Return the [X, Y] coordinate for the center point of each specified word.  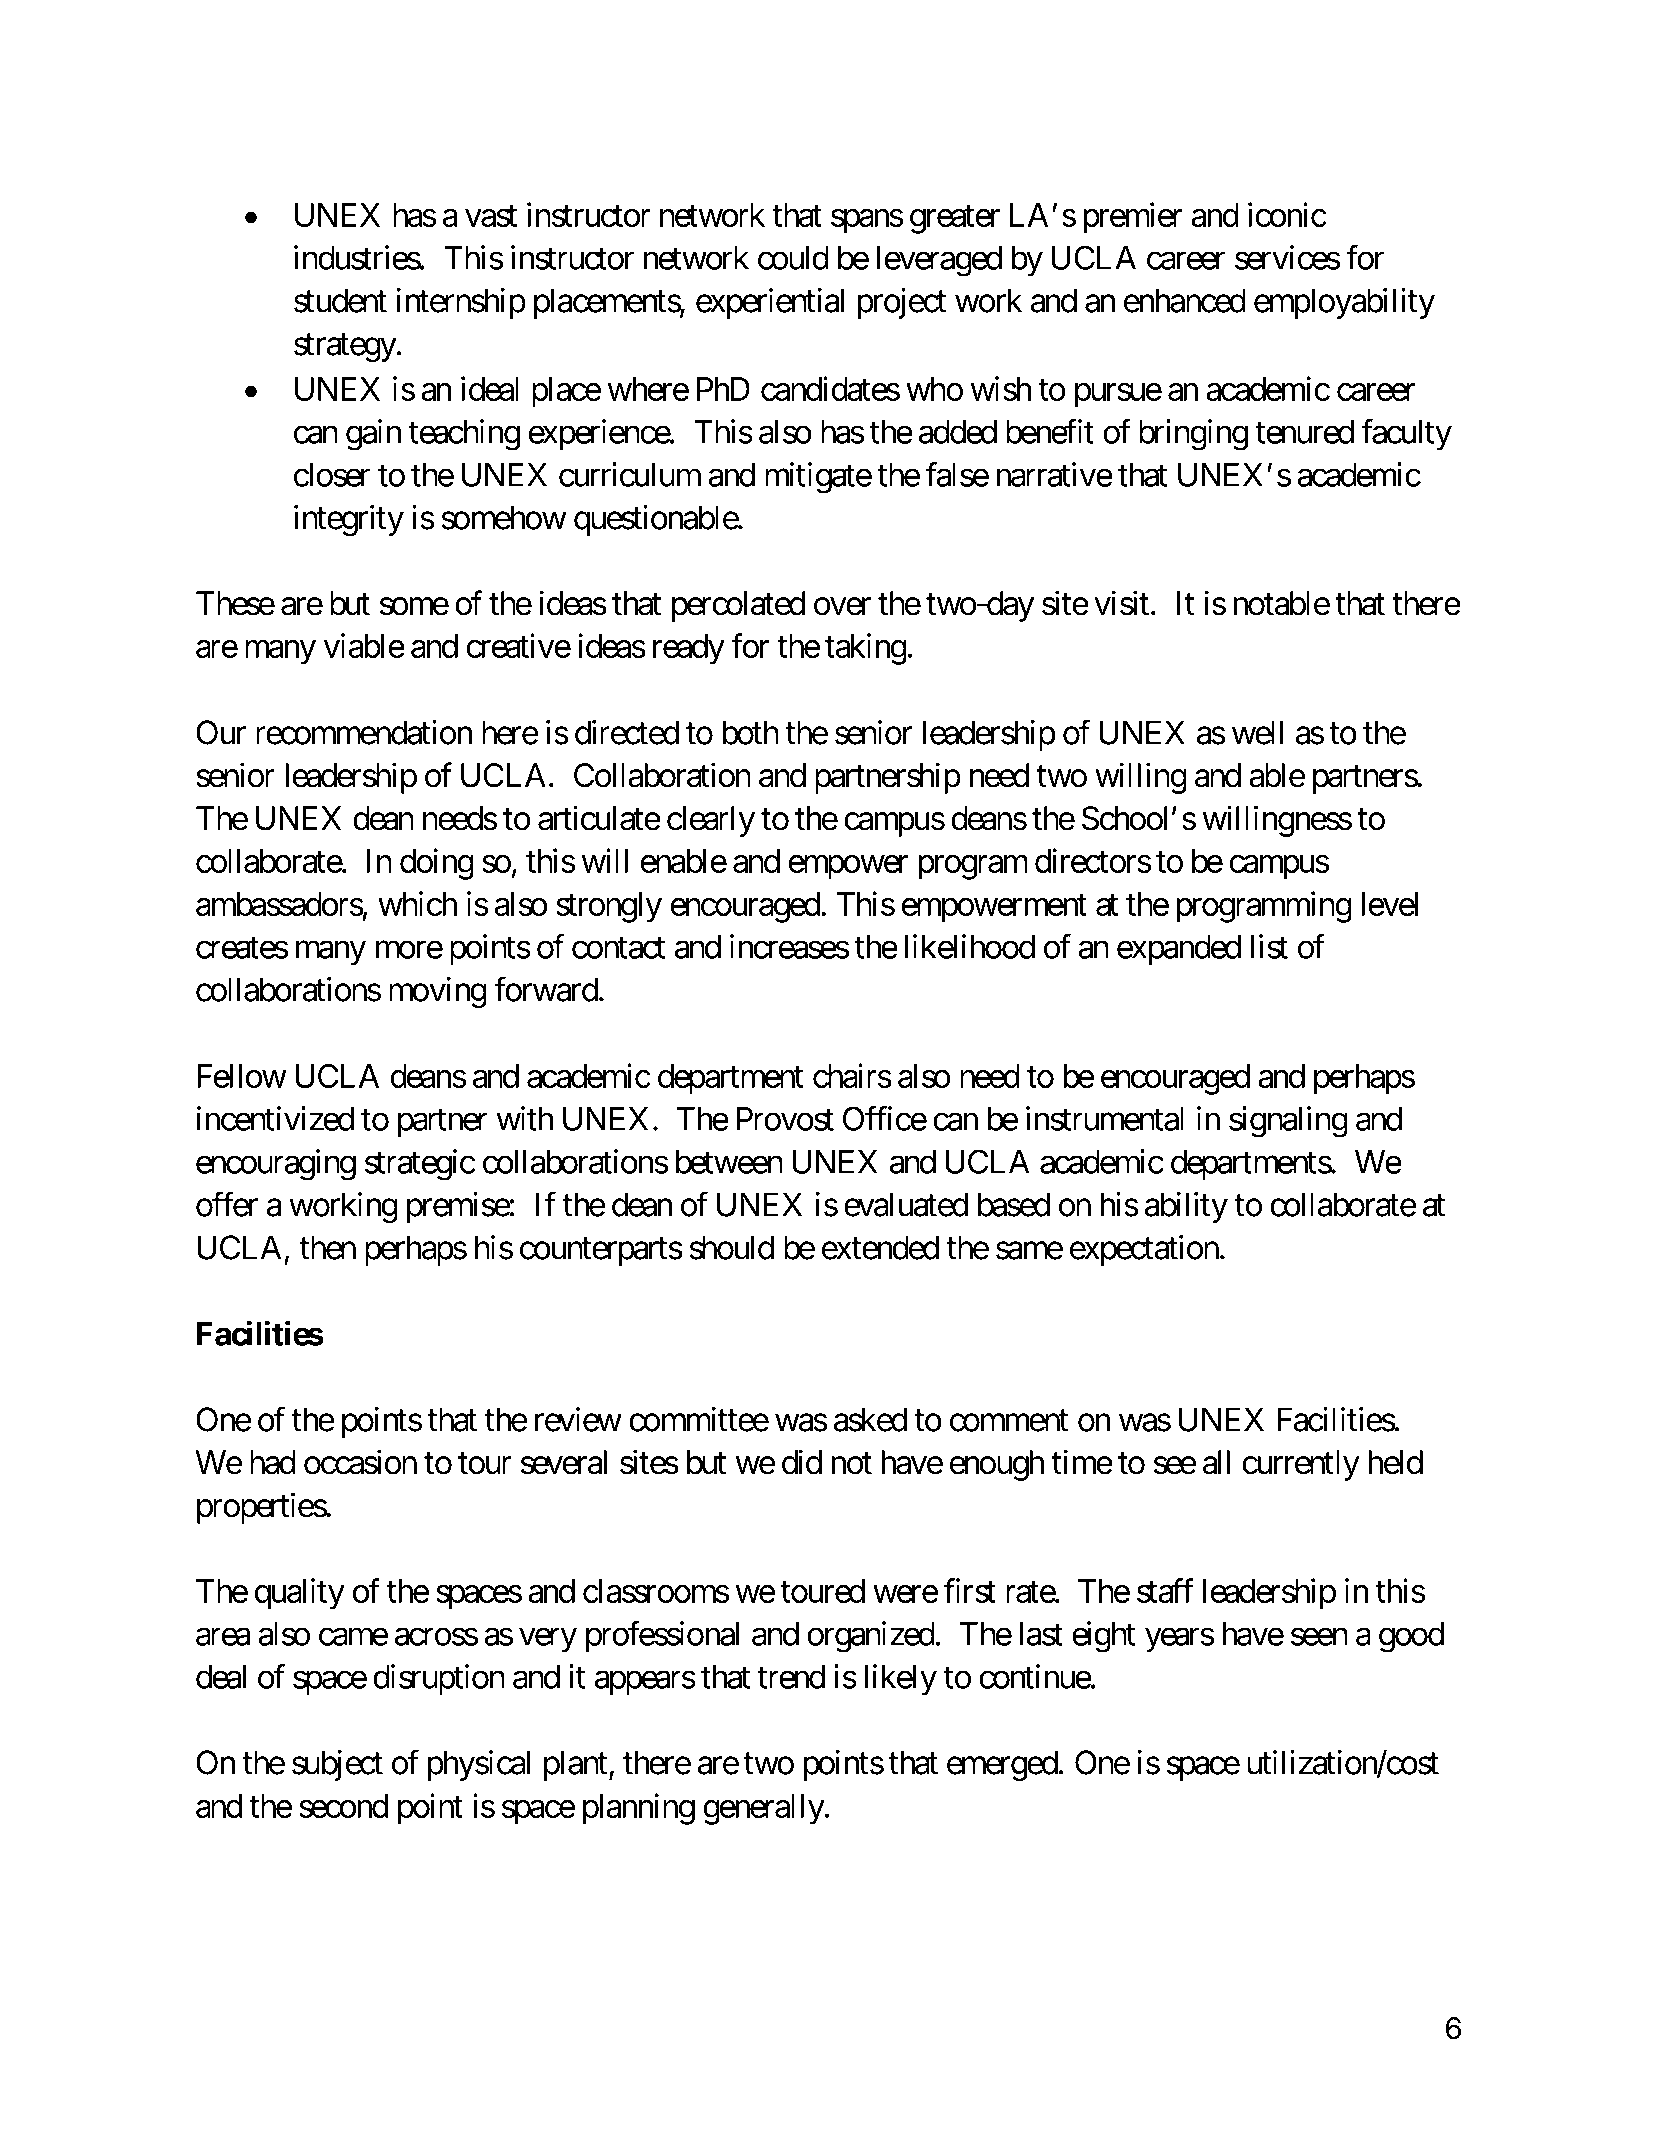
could [793, 258]
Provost [785, 1119]
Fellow [241, 1076]
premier [1133, 218]
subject [337, 1765]
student [340, 300]
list [1269, 946]
